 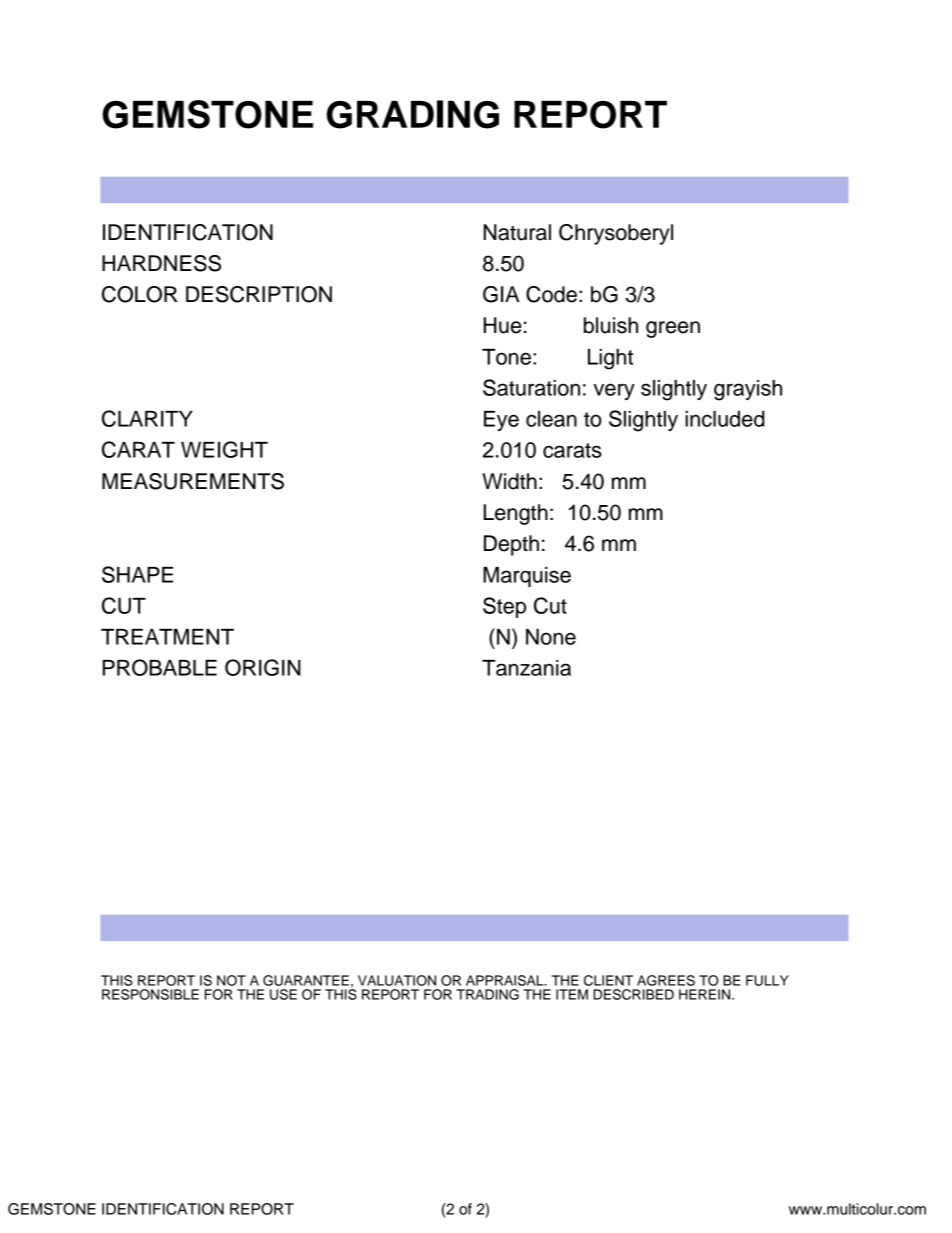 What do you see at coordinates (666, 980) in the page?
I see `AGREES` at bounding box center [666, 980].
